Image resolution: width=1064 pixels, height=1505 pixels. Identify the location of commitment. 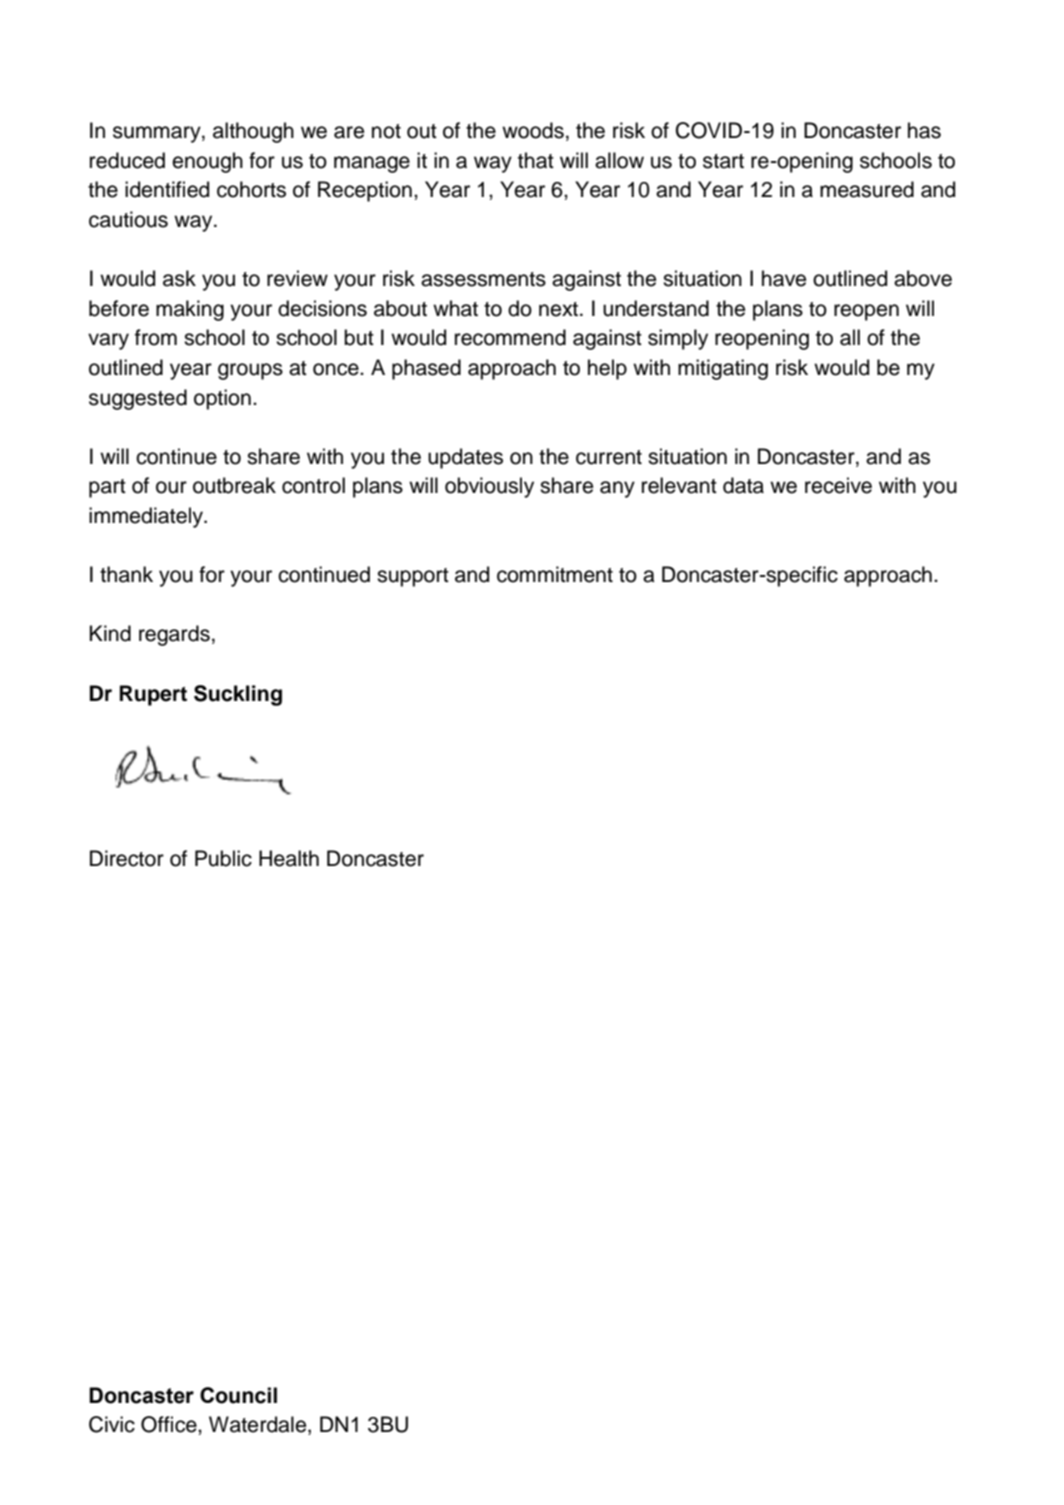
(555, 574).
